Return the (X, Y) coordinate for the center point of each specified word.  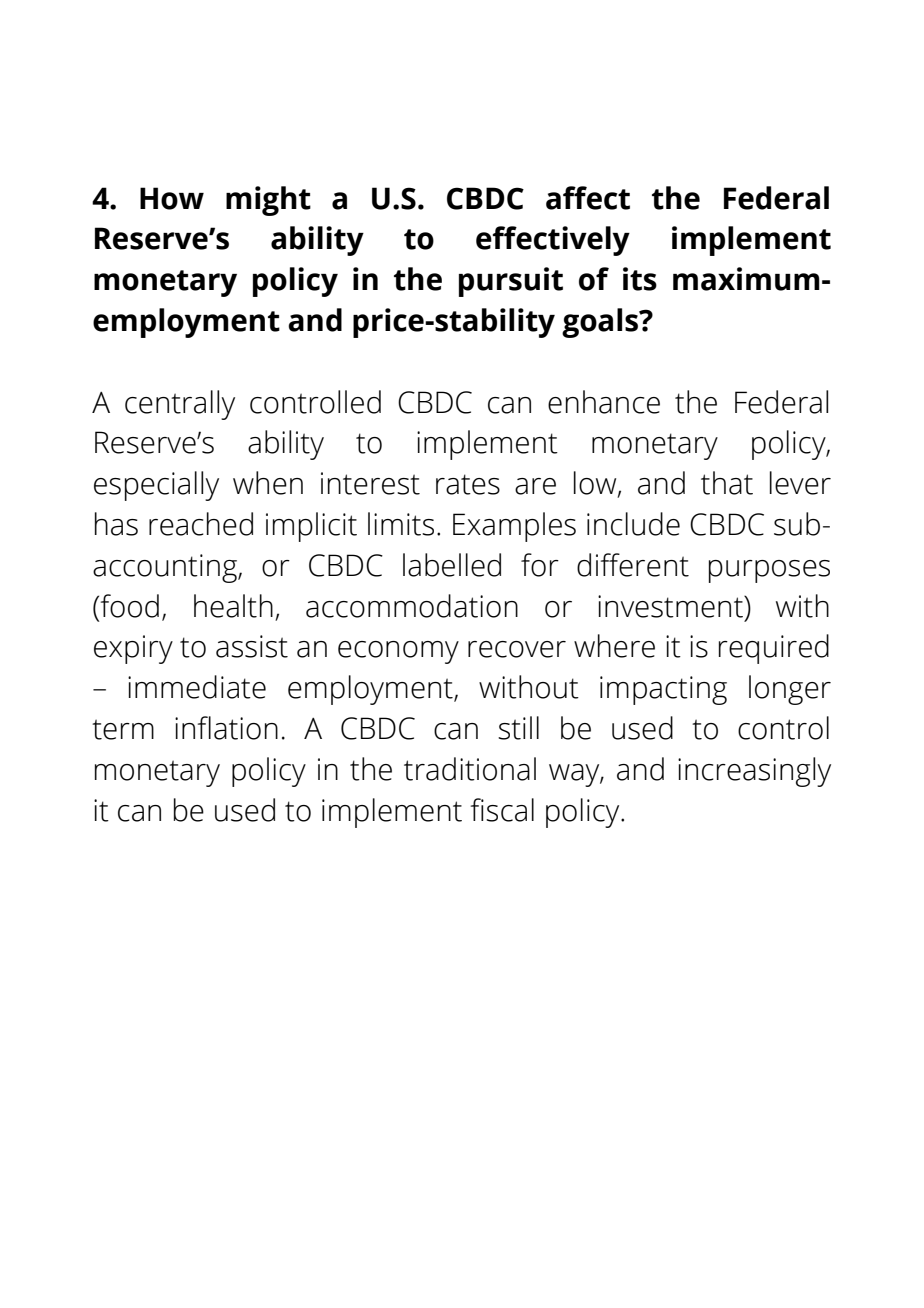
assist (252, 646)
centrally (180, 405)
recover (517, 649)
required (774, 649)
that (727, 483)
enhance (604, 402)
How (172, 198)
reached (201, 524)
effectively (553, 241)
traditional (470, 769)
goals (601, 323)
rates (468, 484)
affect (588, 198)
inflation (226, 728)
